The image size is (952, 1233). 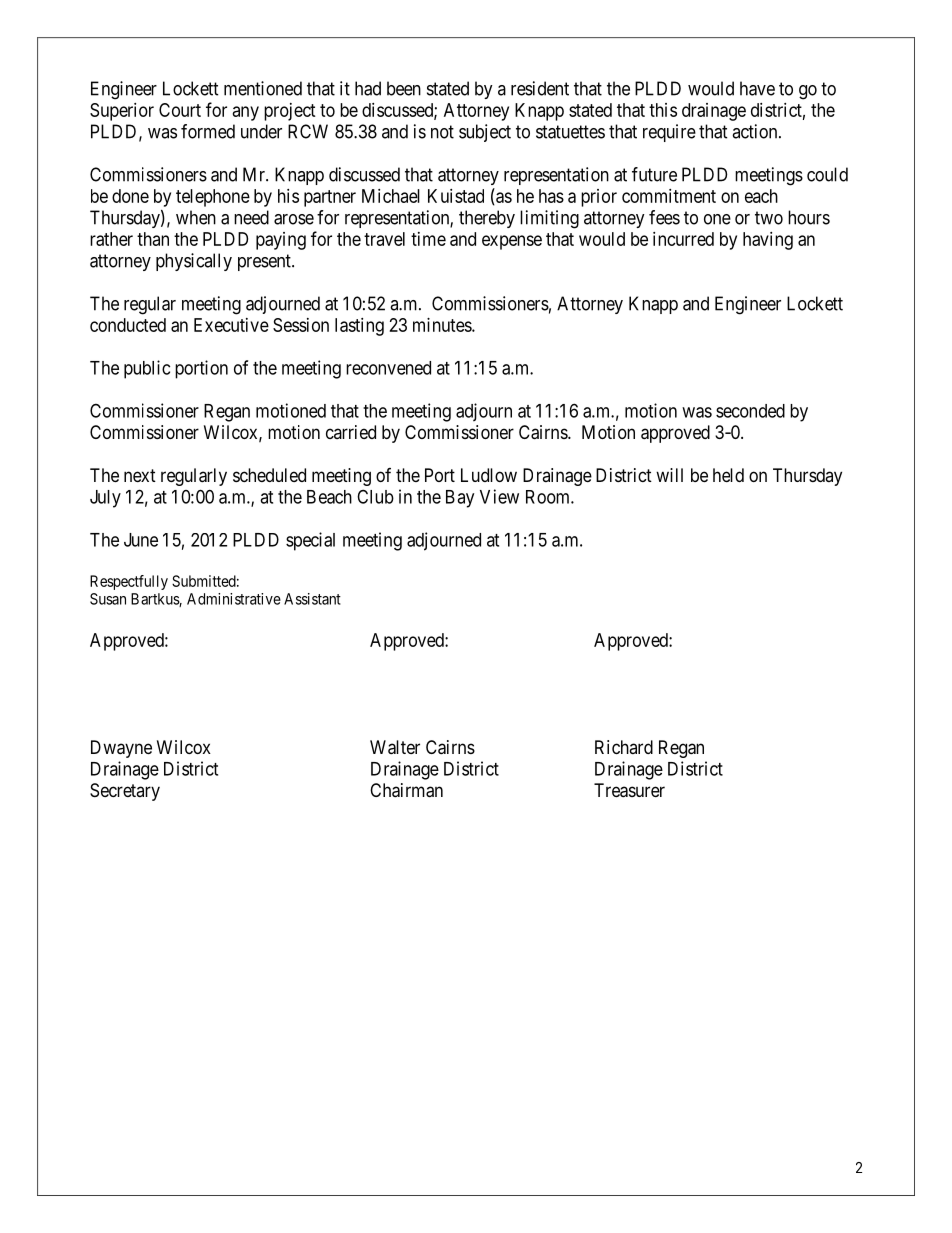 I want to click on public, so click(x=147, y=369).
